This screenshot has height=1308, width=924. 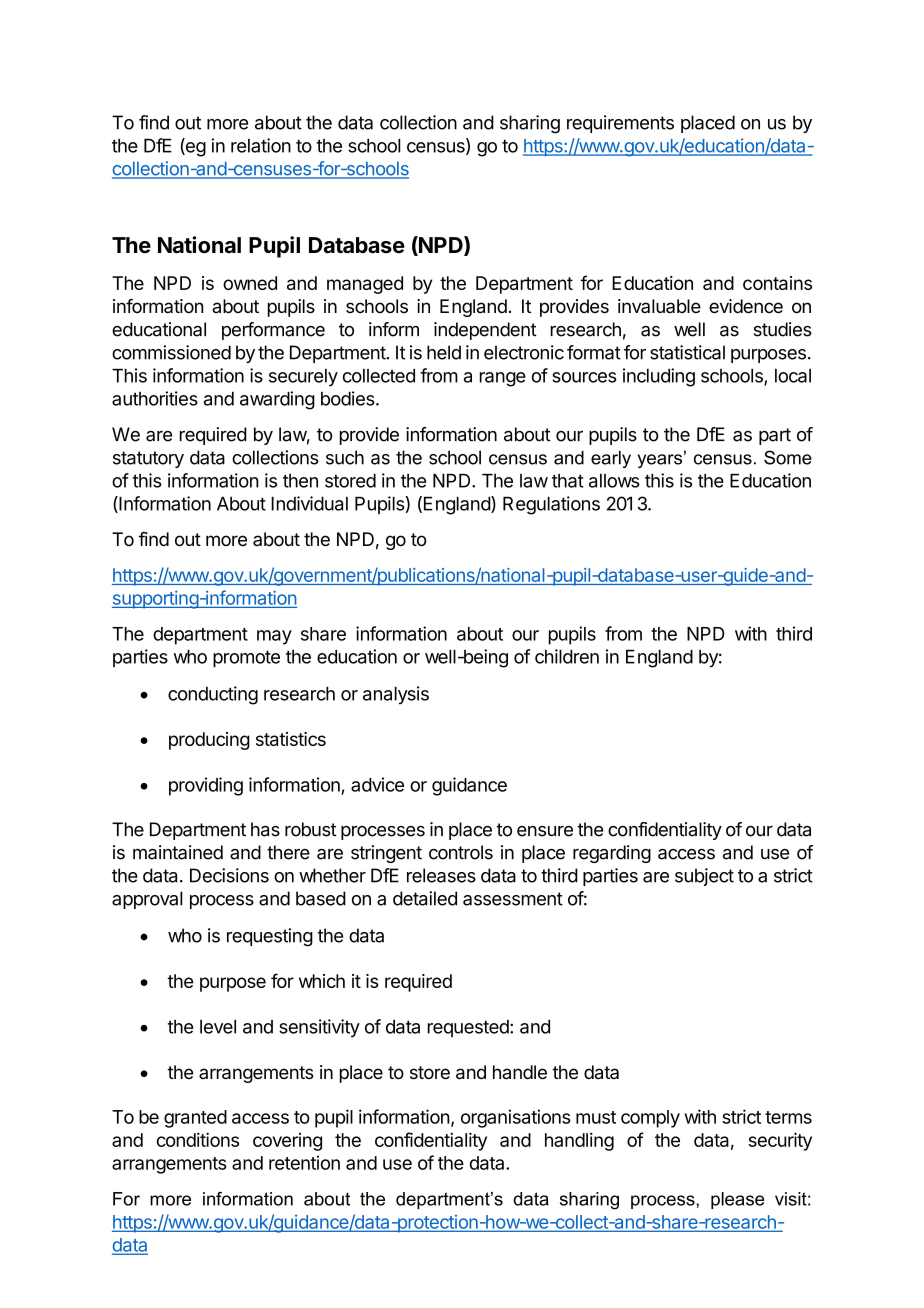 What do you see at coordinates (659, 377) in the screenshot?
I see `including` at bounding box center [659, 377].
